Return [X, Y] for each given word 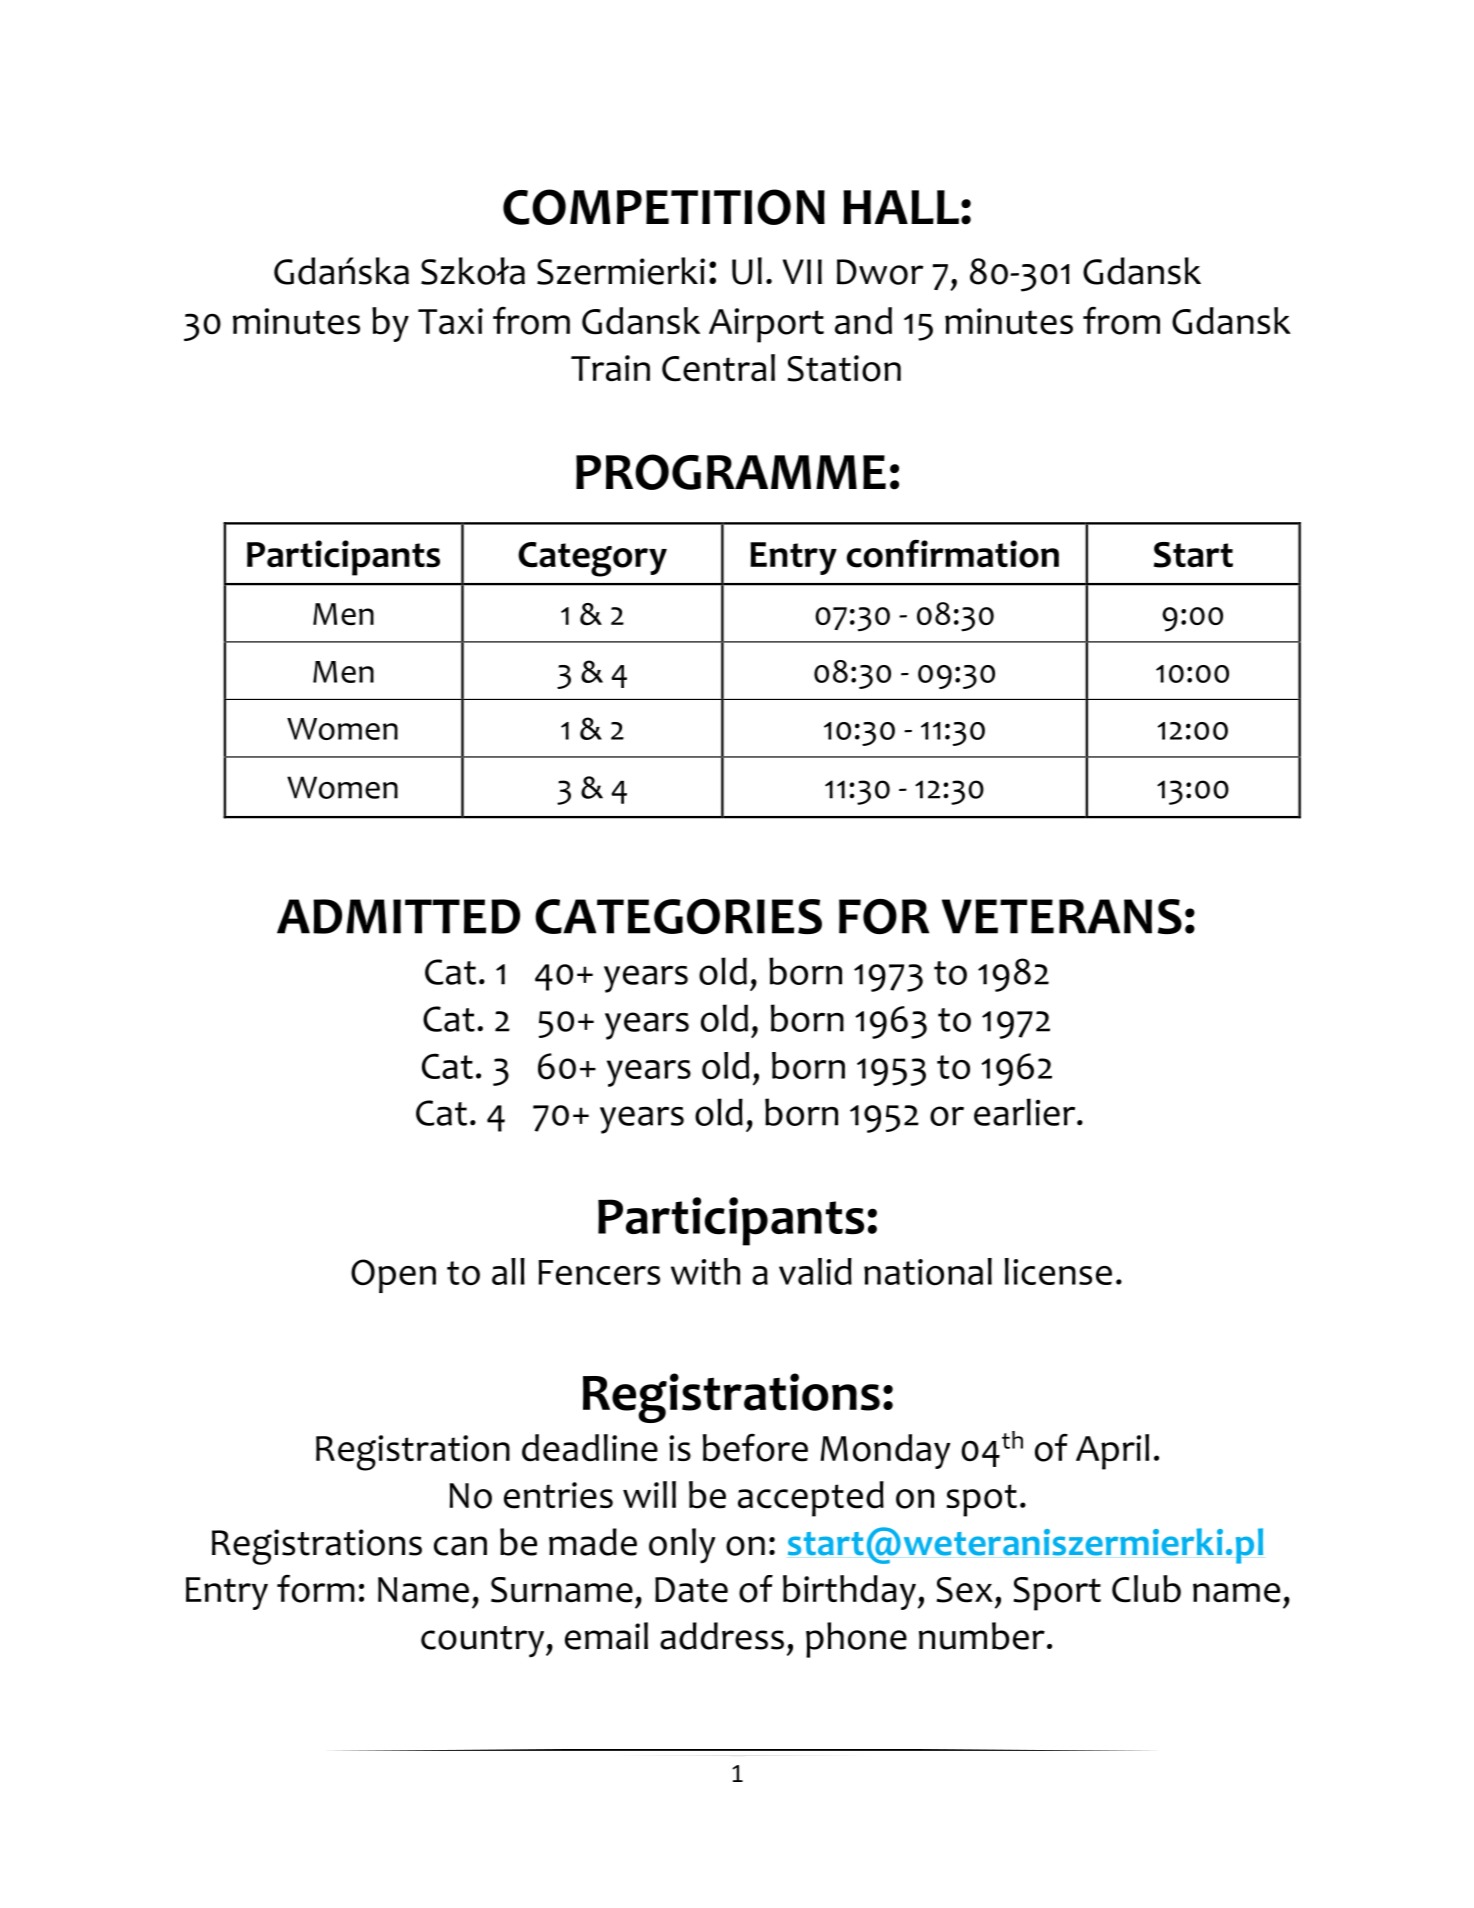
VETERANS [1062, 916]
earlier [1026, 1112]
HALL [901, 207]
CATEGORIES [678, 916]
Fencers [599, 1272]
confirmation [953, 554]
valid [815, 1271]
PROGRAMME [731, 472]
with [705, 1271]
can [460, 1546]
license [1058, 1271]
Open [393, 1276]
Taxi [450, 321]
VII [802, 271]
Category [592, 559]
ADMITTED [398, 916]
